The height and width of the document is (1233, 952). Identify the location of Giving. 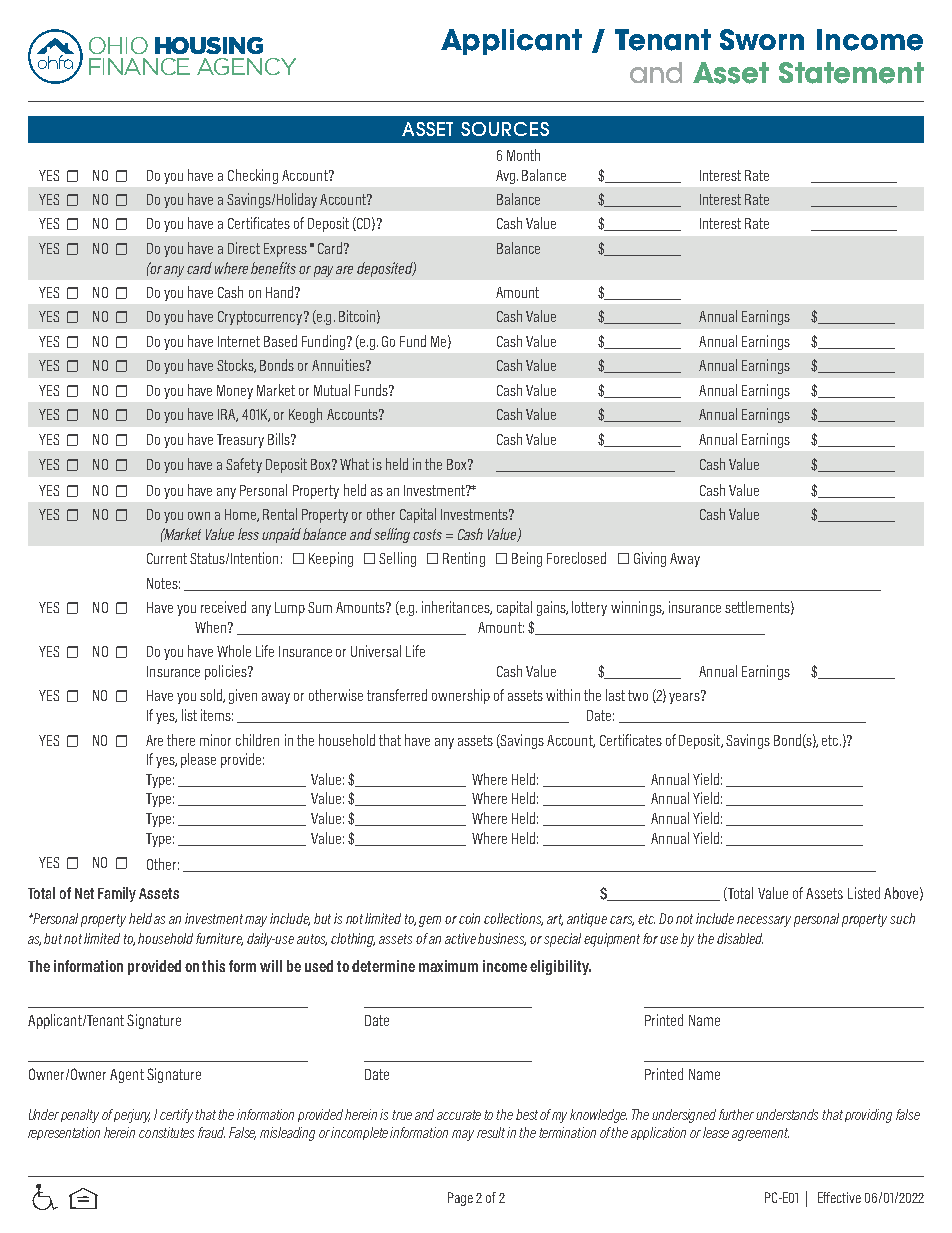
(650, 559).
